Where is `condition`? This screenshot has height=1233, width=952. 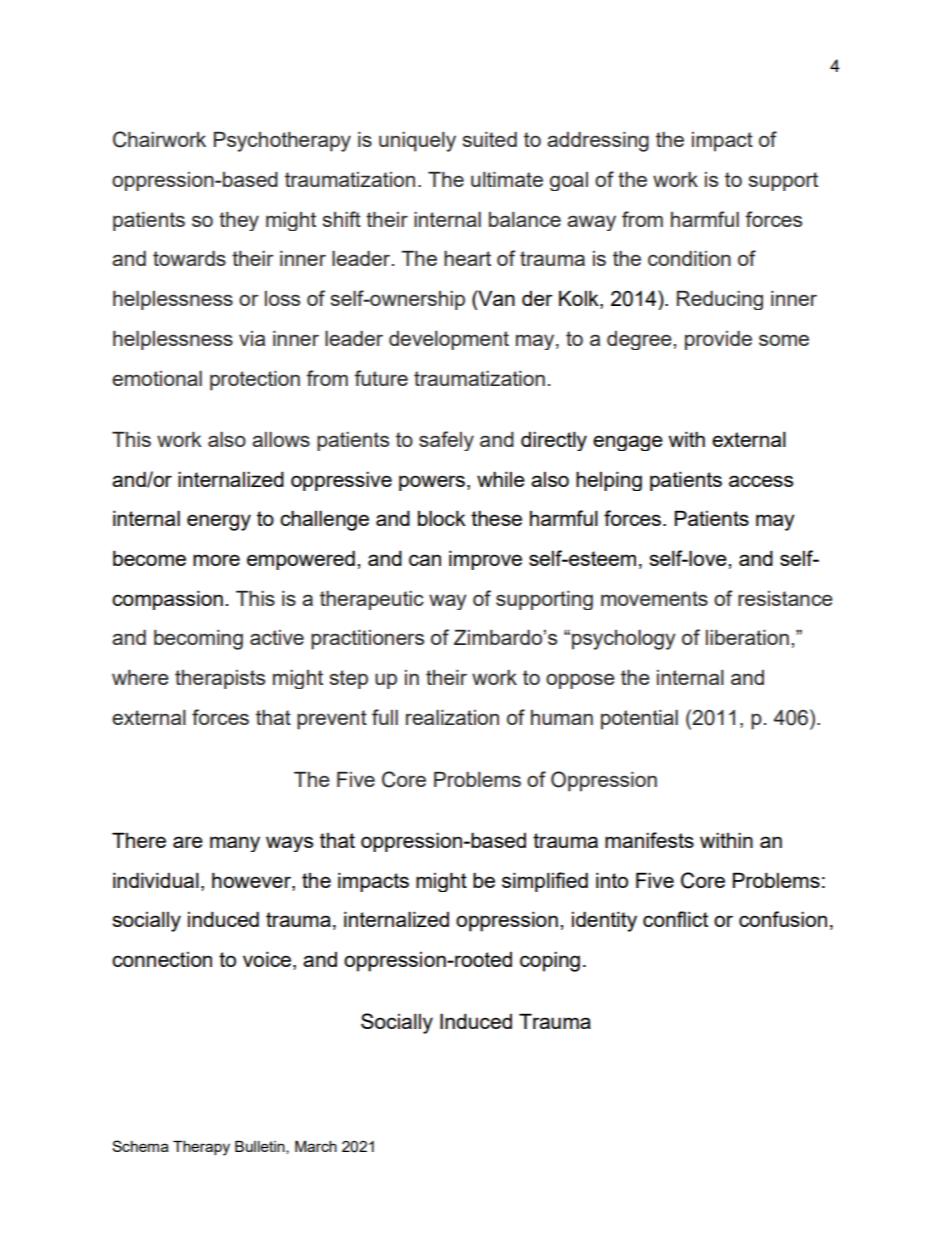
condition is located at coordinates (689, 258).
